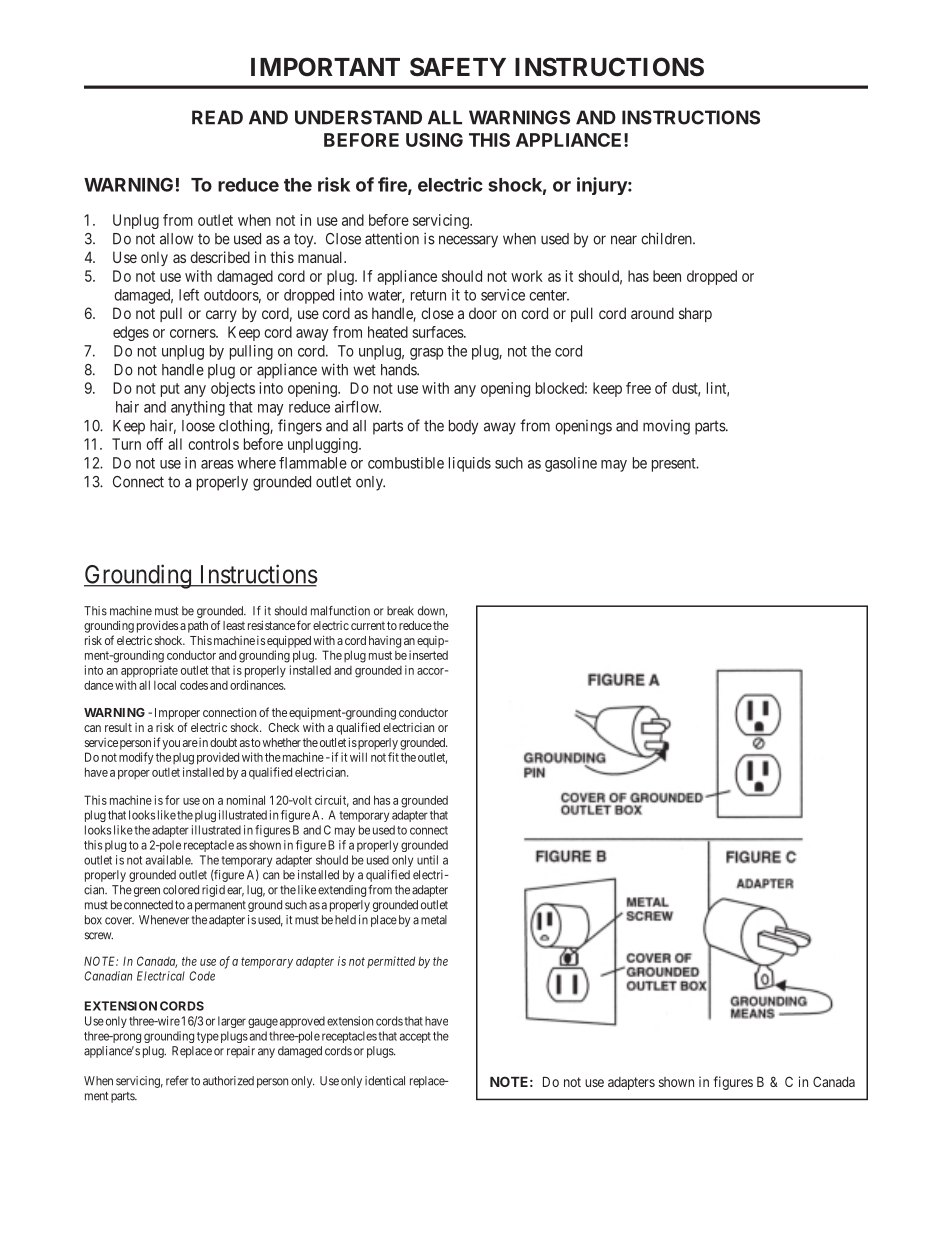 The image size is (952, 1233). What do you see at coordinates (217, 117) in the image?
I see `READ` at bounding box center [217, 117].
